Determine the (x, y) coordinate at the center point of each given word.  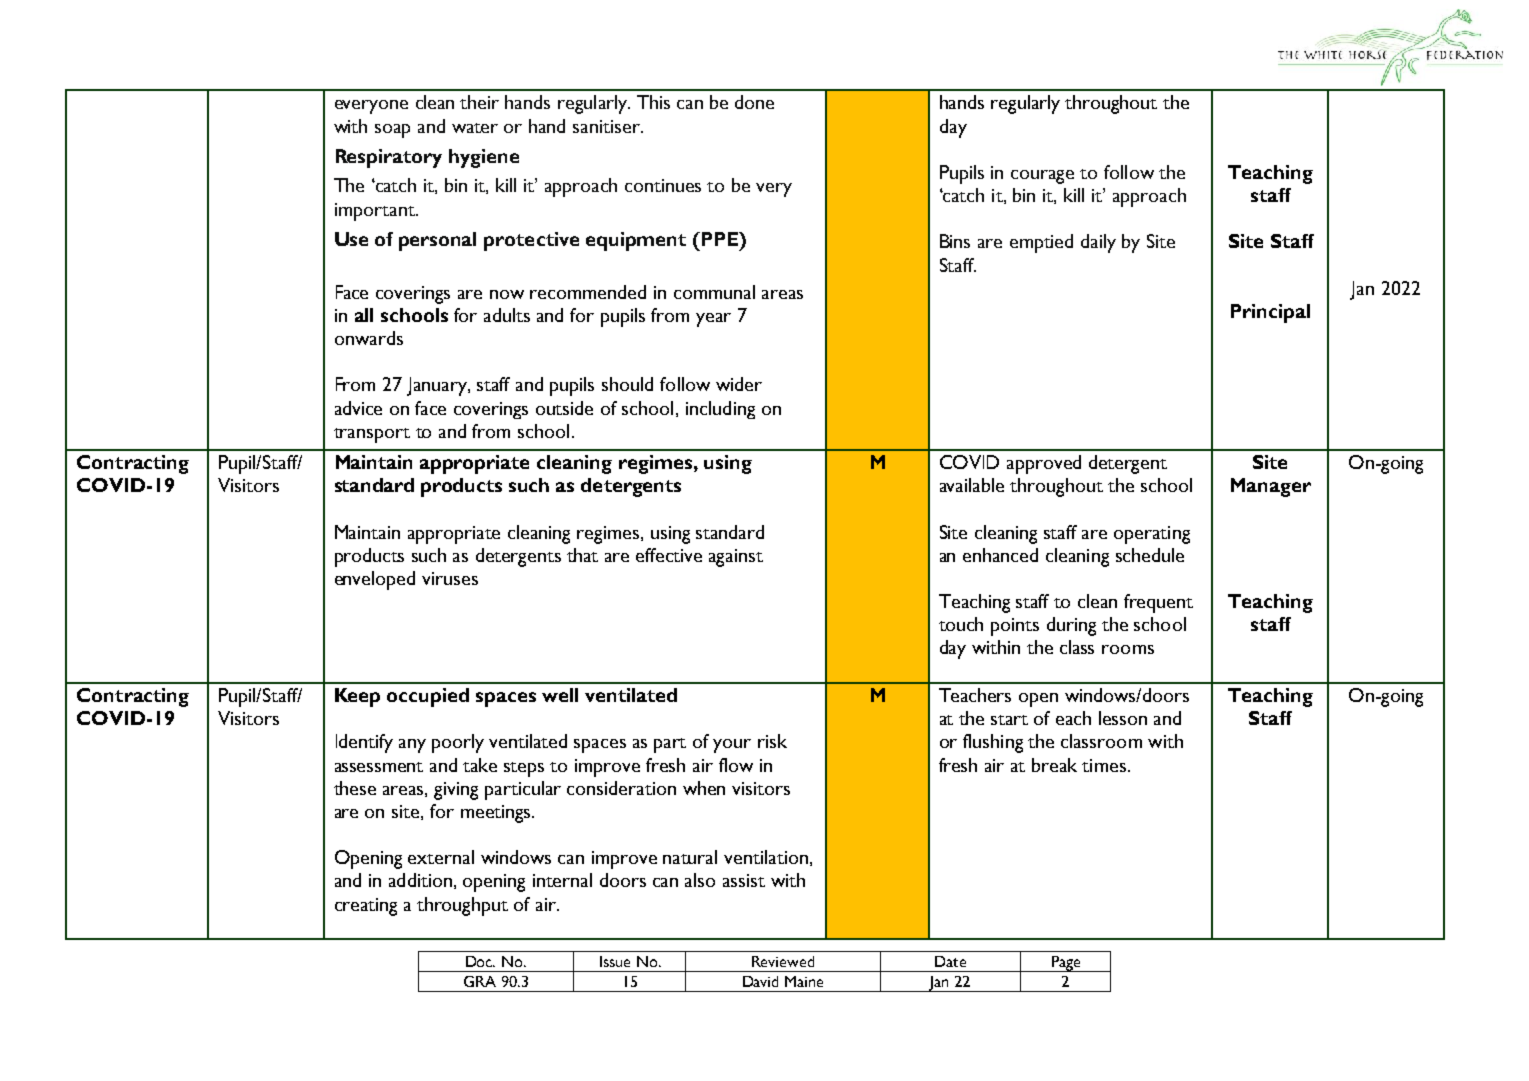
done (754, 102)
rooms (1128, 649)
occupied (428, 697)
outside (564, 408)
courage (1042, 177)
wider (739, 384)
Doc (480, 961)
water (475, 128)
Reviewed (783, 961)
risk (772, 741)
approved (1044, 464)
